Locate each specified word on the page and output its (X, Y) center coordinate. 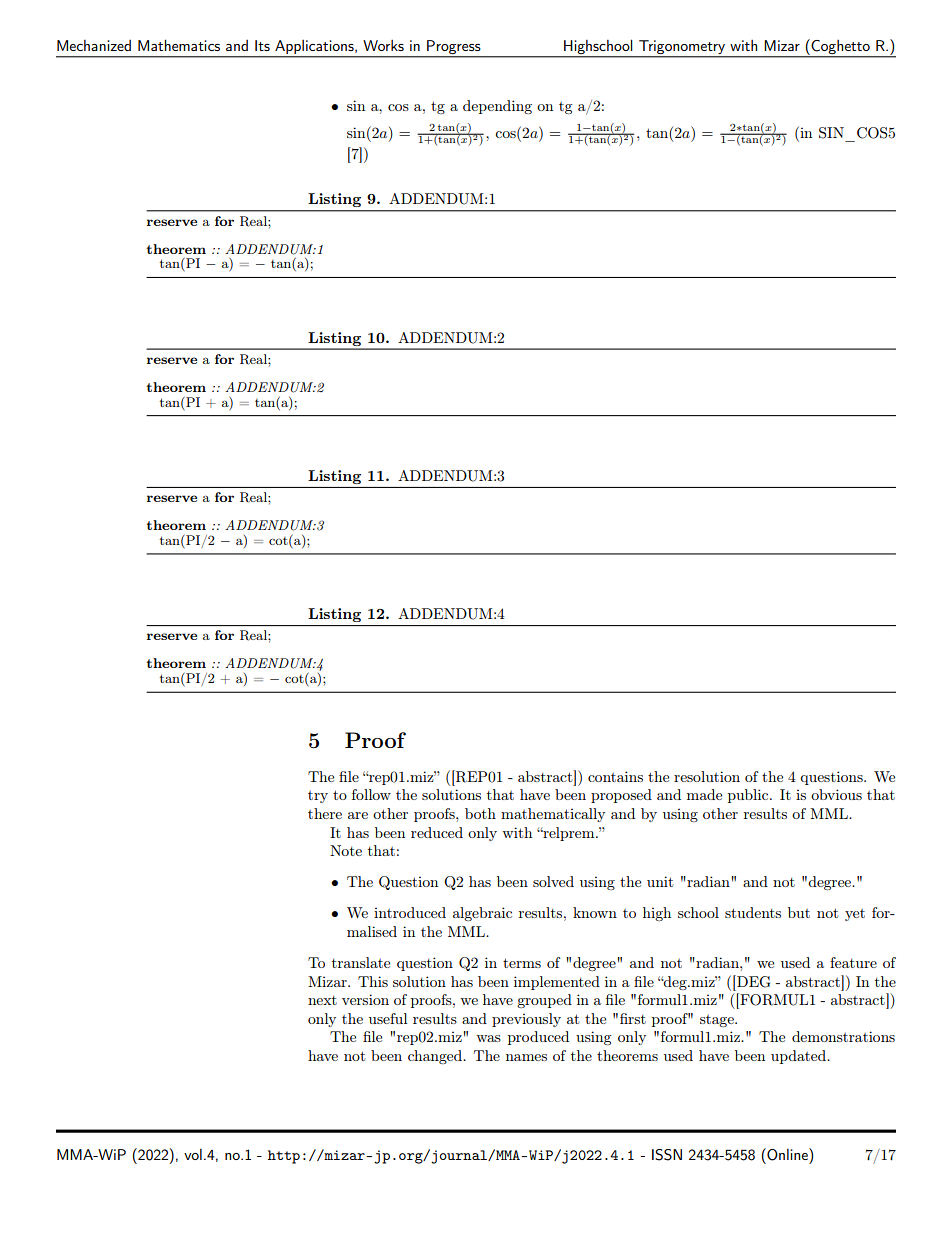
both (480, 813)
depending (497, 107)
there (325, 813)
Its (262, 45)
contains (615, 776)
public (749, 796)
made (704, 794)
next (322, 1000)
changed (436, 1057)
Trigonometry (682, 48)
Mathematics (179, 45)
